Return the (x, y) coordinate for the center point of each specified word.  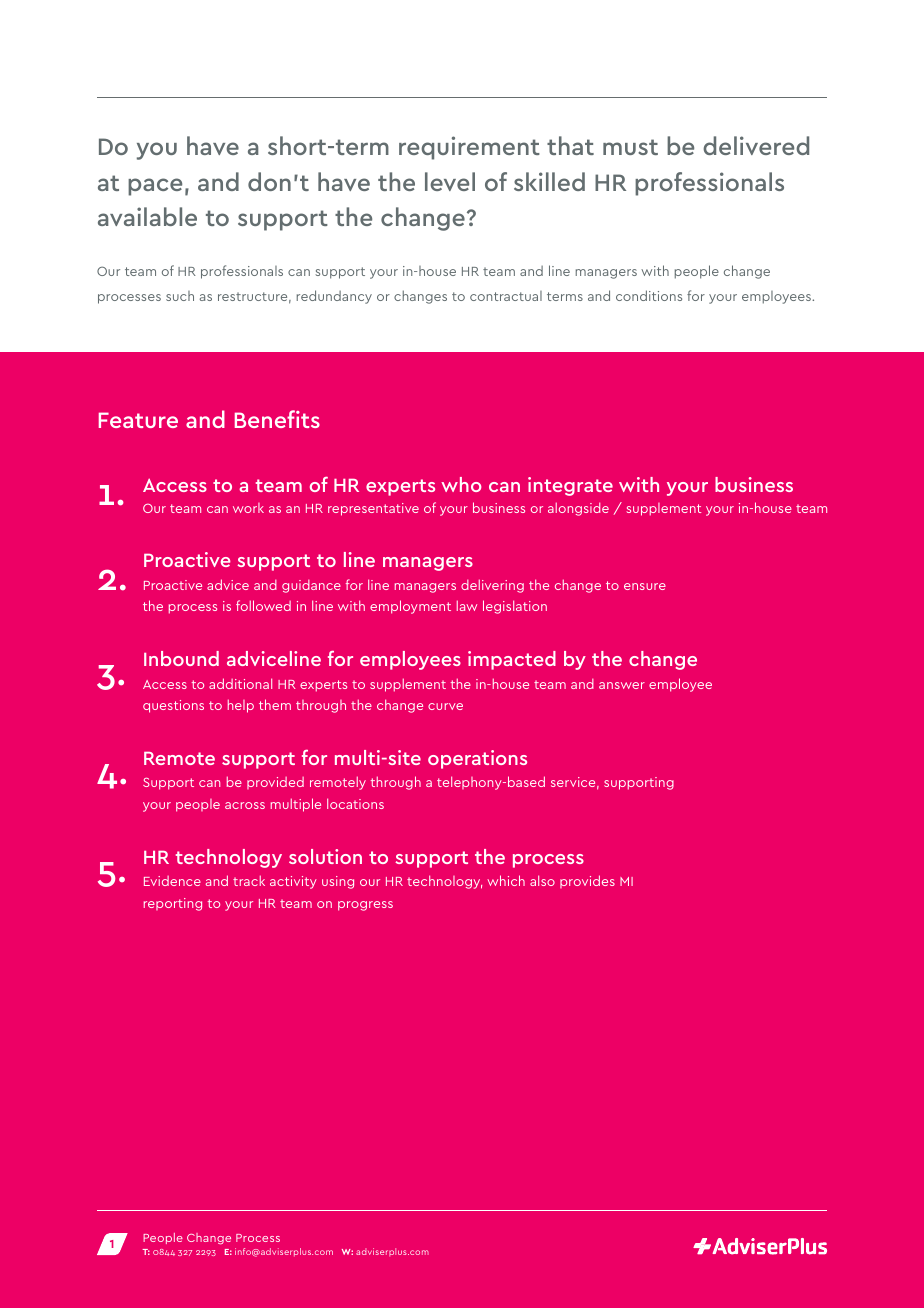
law (467, 605)
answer (622, 685)
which (506, 880)
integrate (570, 486)
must (630, 147)
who (461, 484)
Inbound (181, 658)
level (450, 181)
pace (155, 187)
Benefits (277, 419)
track (249, 880)
